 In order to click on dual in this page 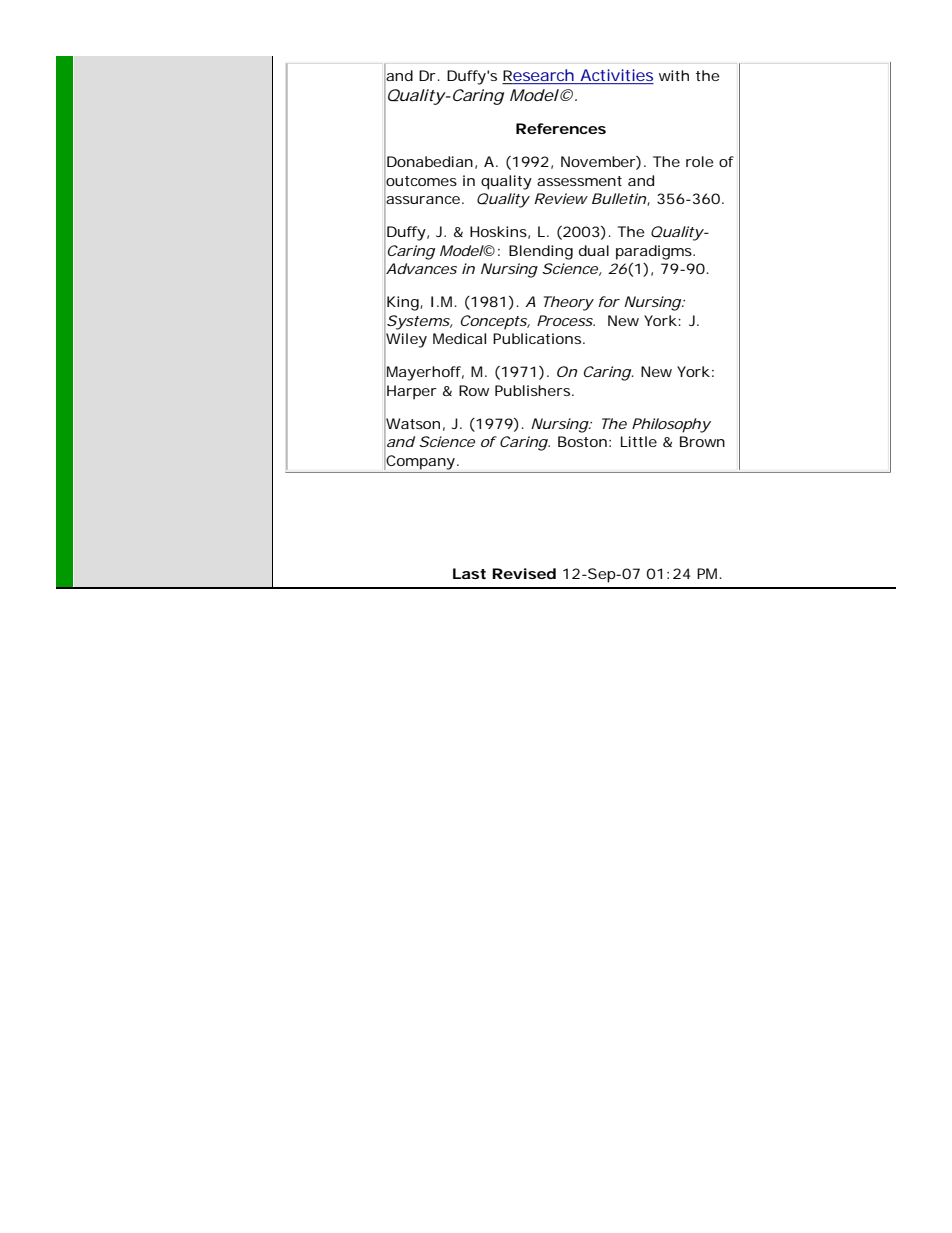, I will do `click(594, 250)`.
